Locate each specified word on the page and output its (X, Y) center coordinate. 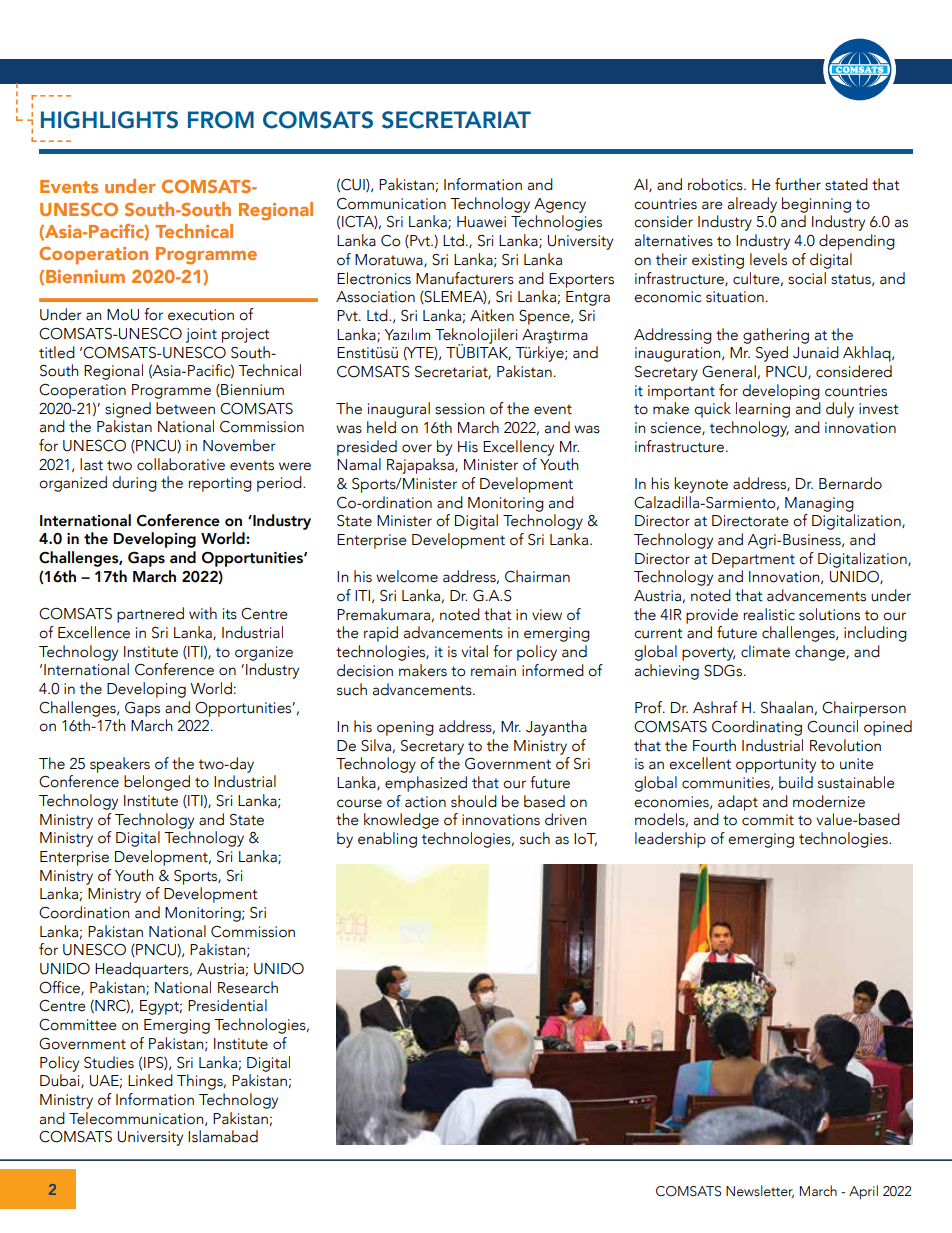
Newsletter (760, 1191)
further (798, 184)
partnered (150, 615)
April (863, 1192)
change (821, 653)
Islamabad (223, 1136)
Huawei (481, 222)
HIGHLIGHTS (109, 120)
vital (474, 651)
